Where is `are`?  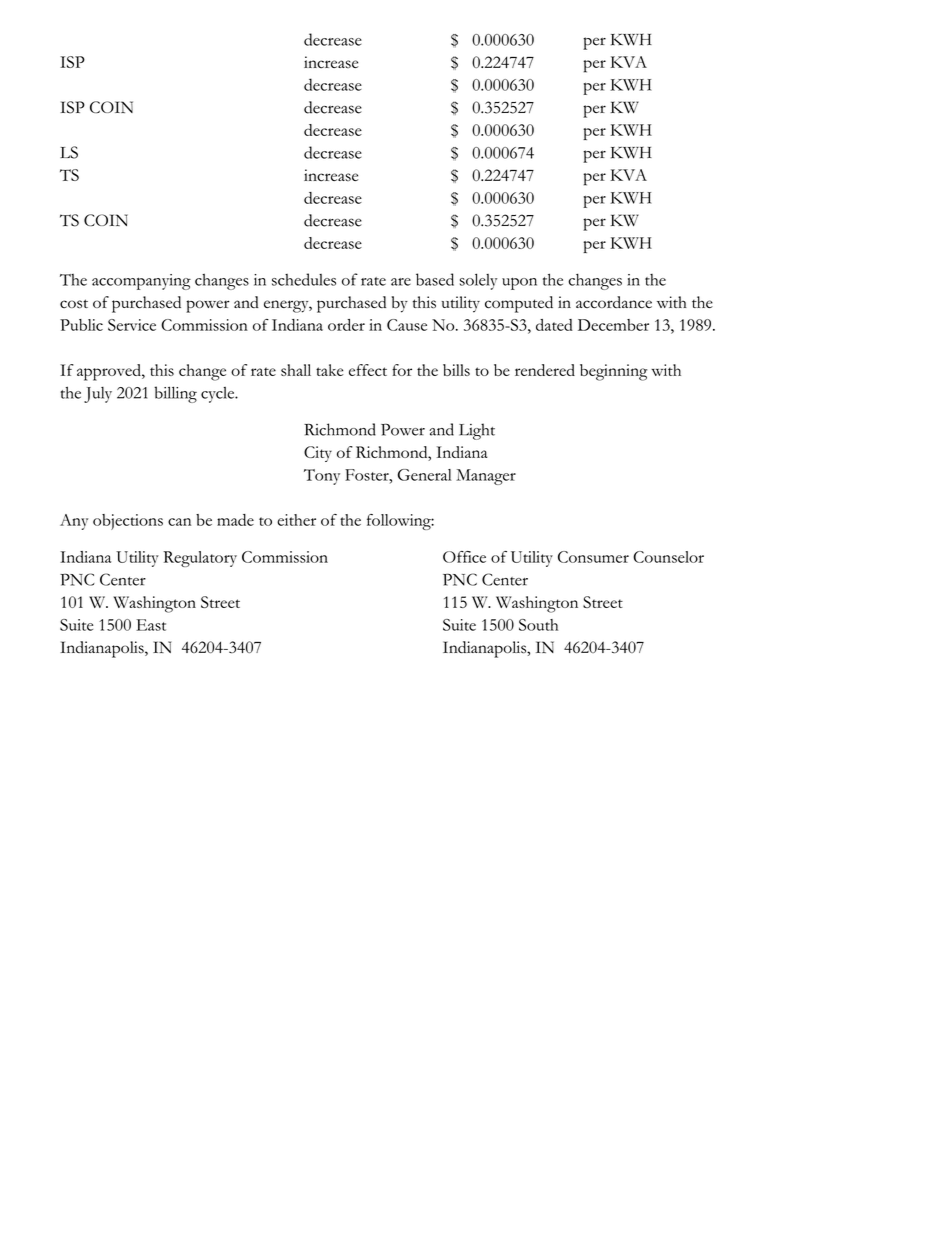 are is located at coordinates (401, 282).
